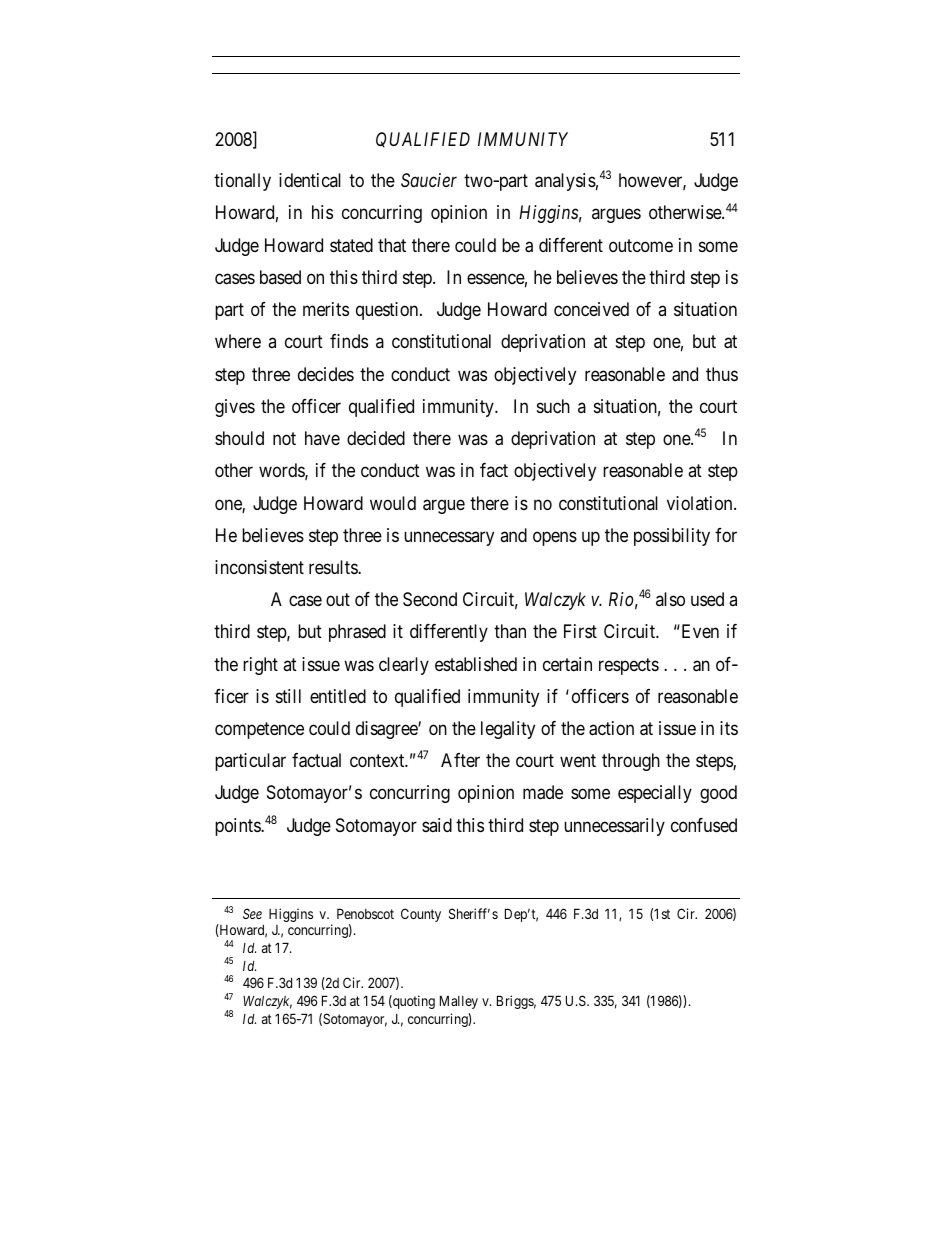 This document has width=952, height=1233. What do you see at coordinates (259, 567) in the document?
I see `inconsistent` at bounding box center [259, 567].
